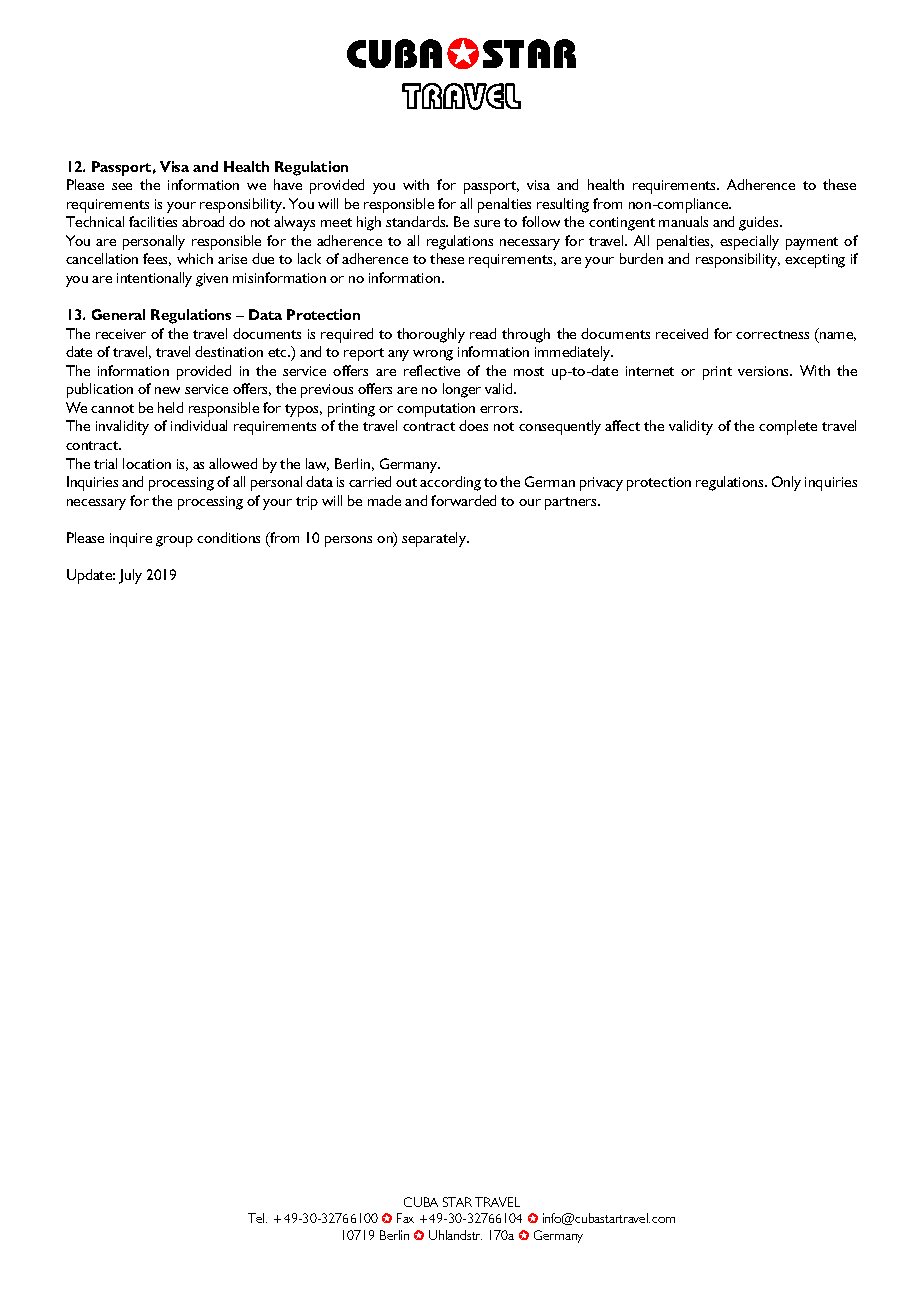  Describe the element at coordinates (348, 541) in the document. I see `persons` at that location.
